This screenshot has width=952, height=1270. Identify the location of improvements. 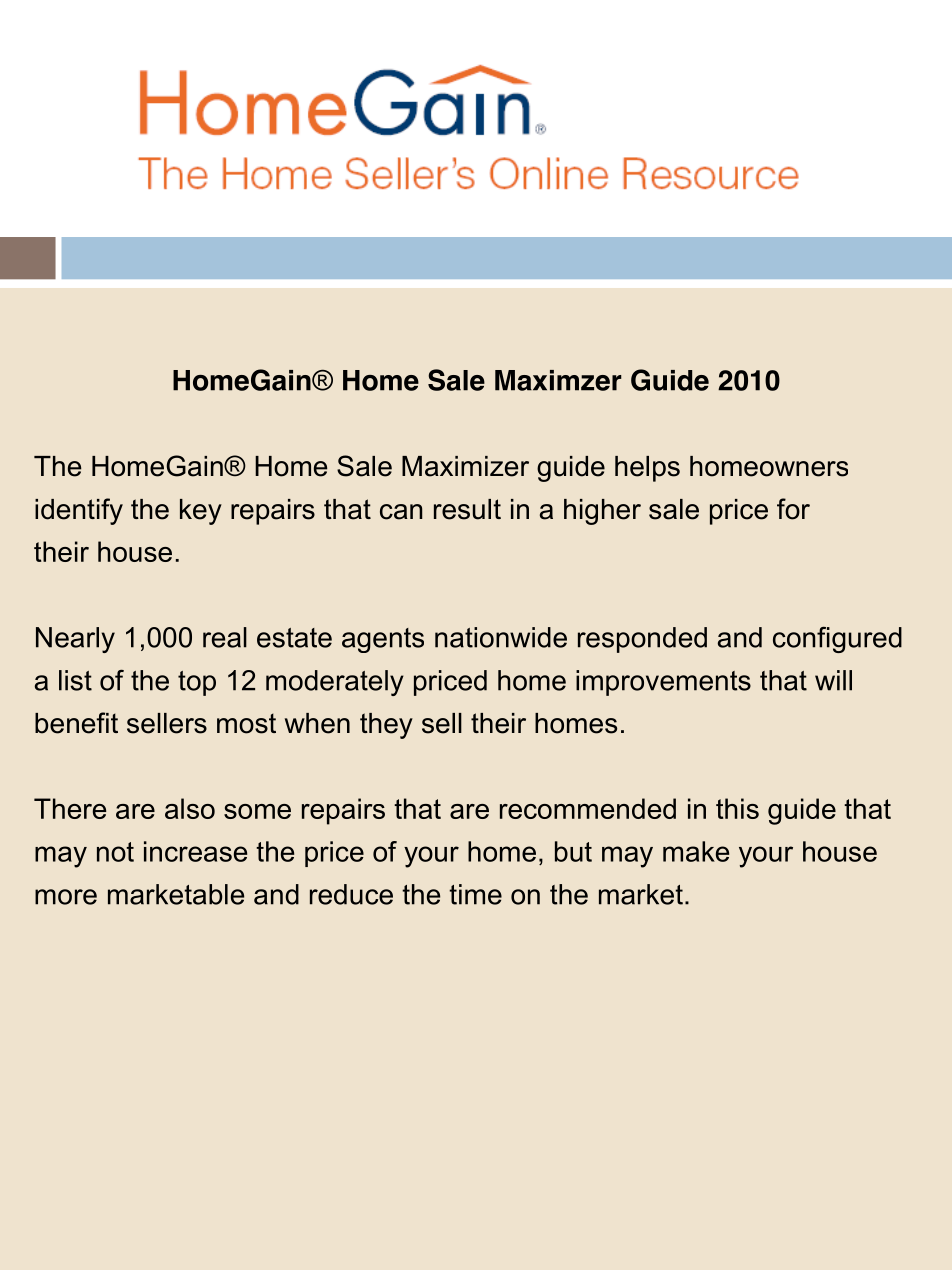
(663, 683).
